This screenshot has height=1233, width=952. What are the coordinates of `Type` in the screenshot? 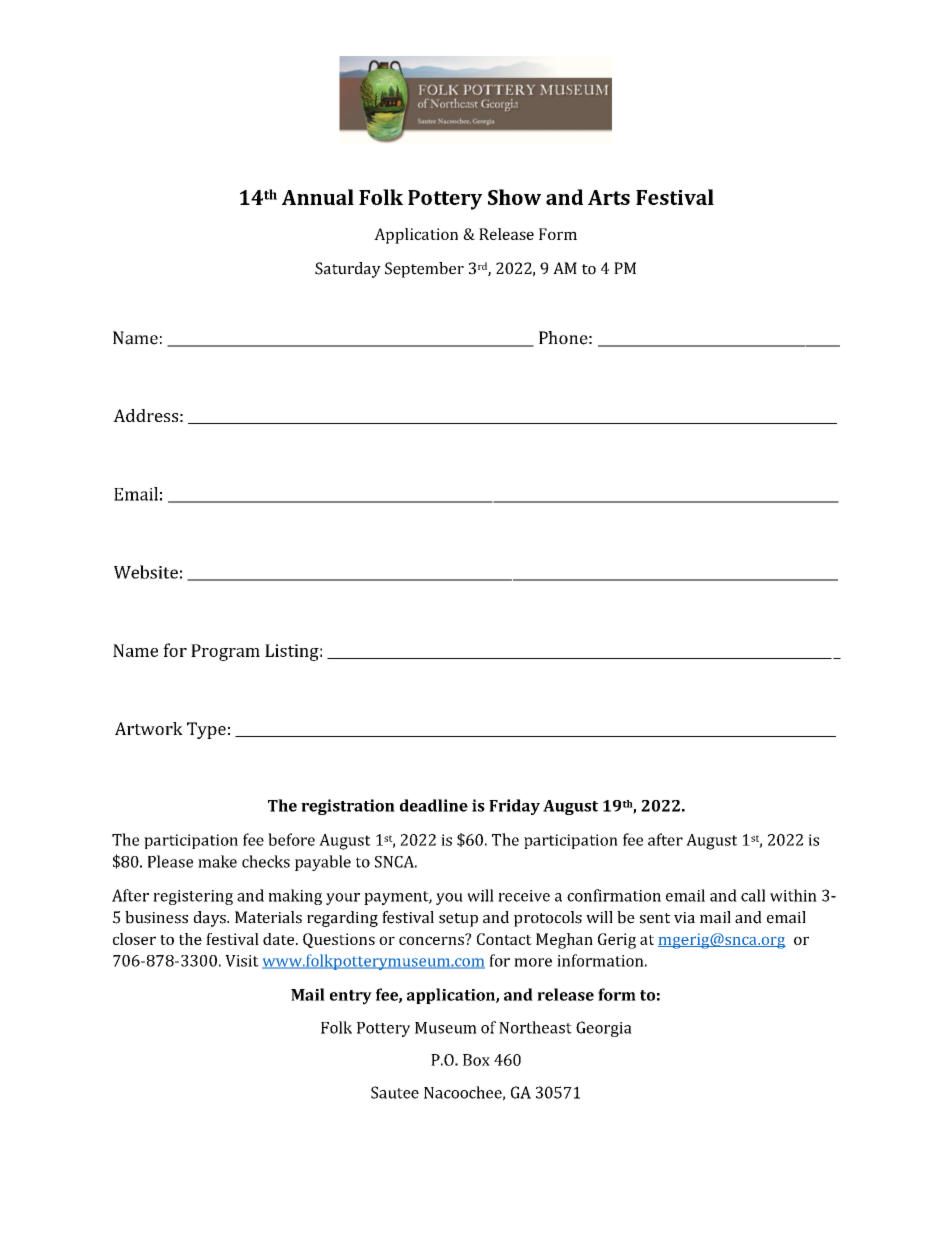 It's located at (206, 730).
